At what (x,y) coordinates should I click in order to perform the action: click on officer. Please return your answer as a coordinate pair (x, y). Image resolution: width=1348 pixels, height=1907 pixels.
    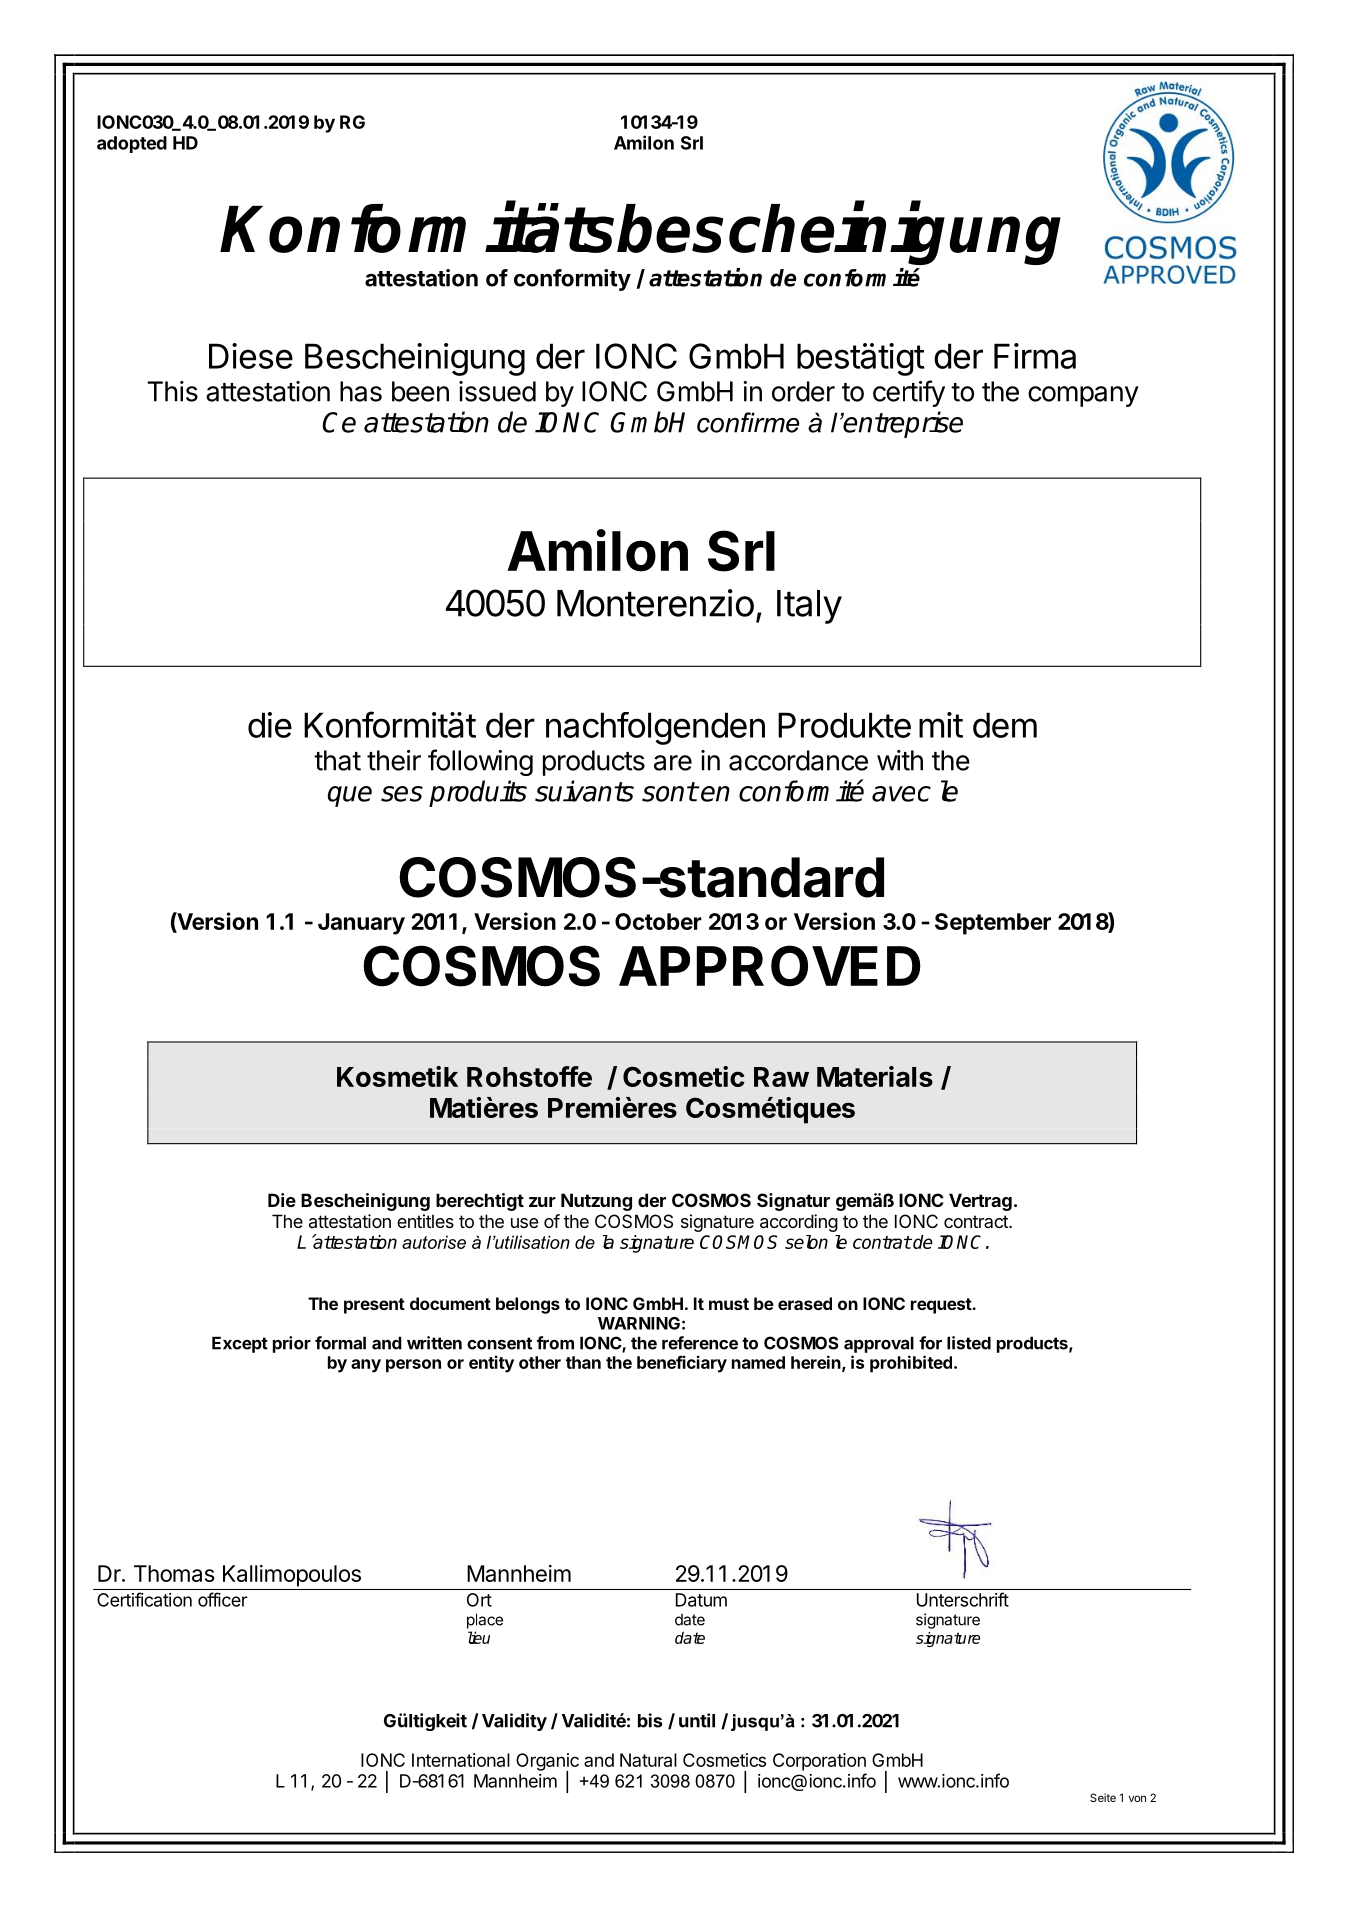
    Looking at the image, I should click on (222, 1599).
